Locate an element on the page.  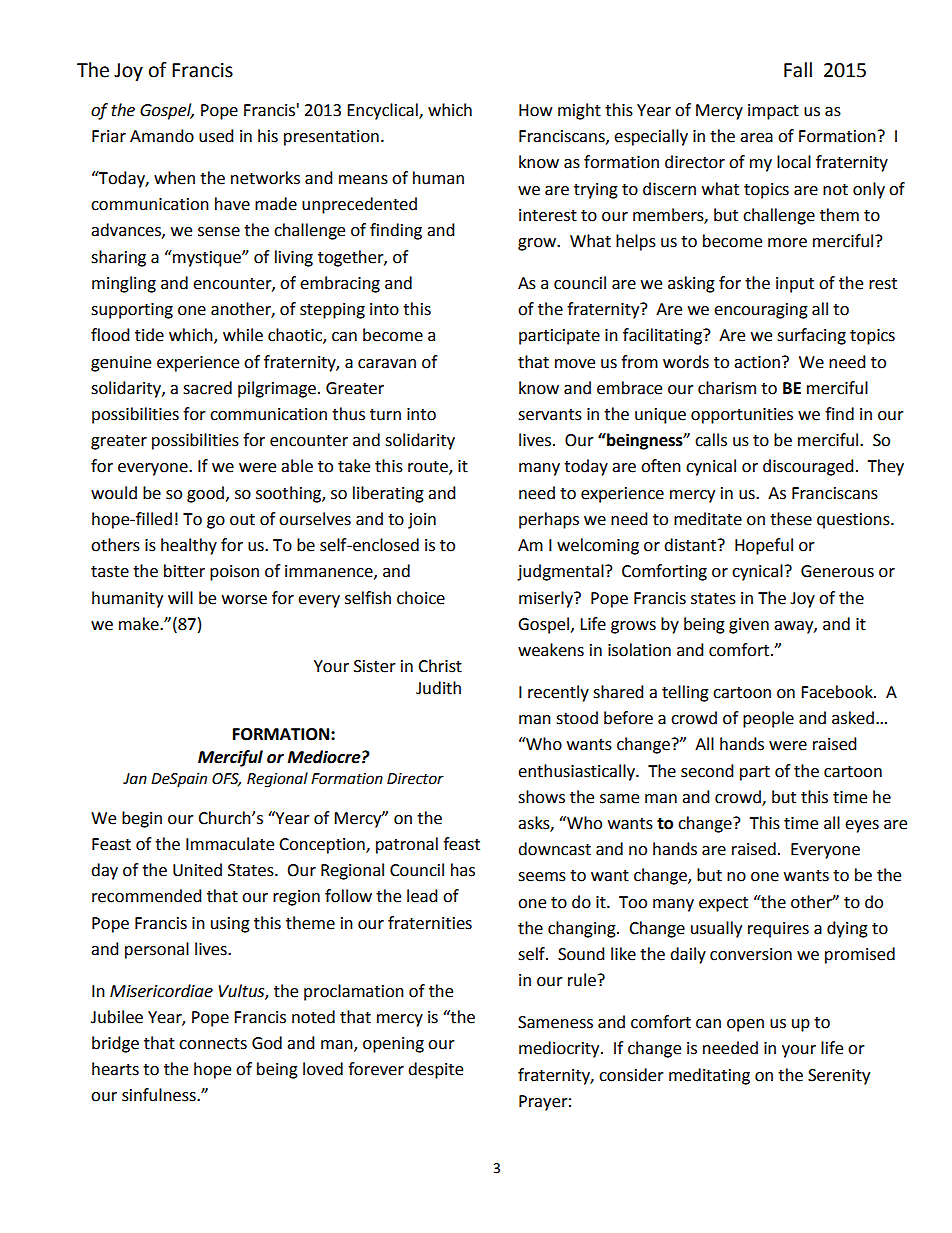
eyes is located at coordinates (862, 826).
